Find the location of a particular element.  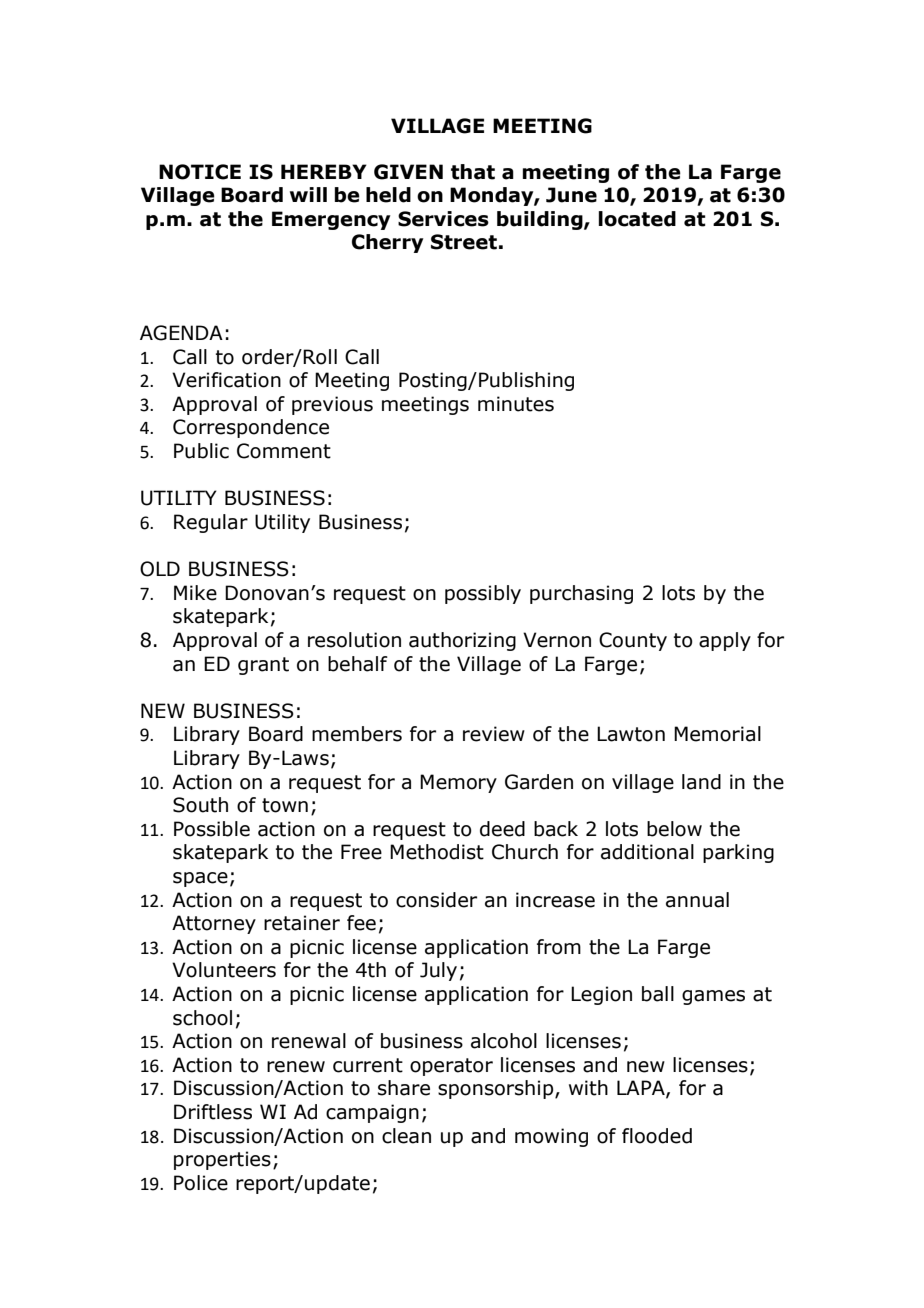

properties is located at coordinates (222, 1160).
